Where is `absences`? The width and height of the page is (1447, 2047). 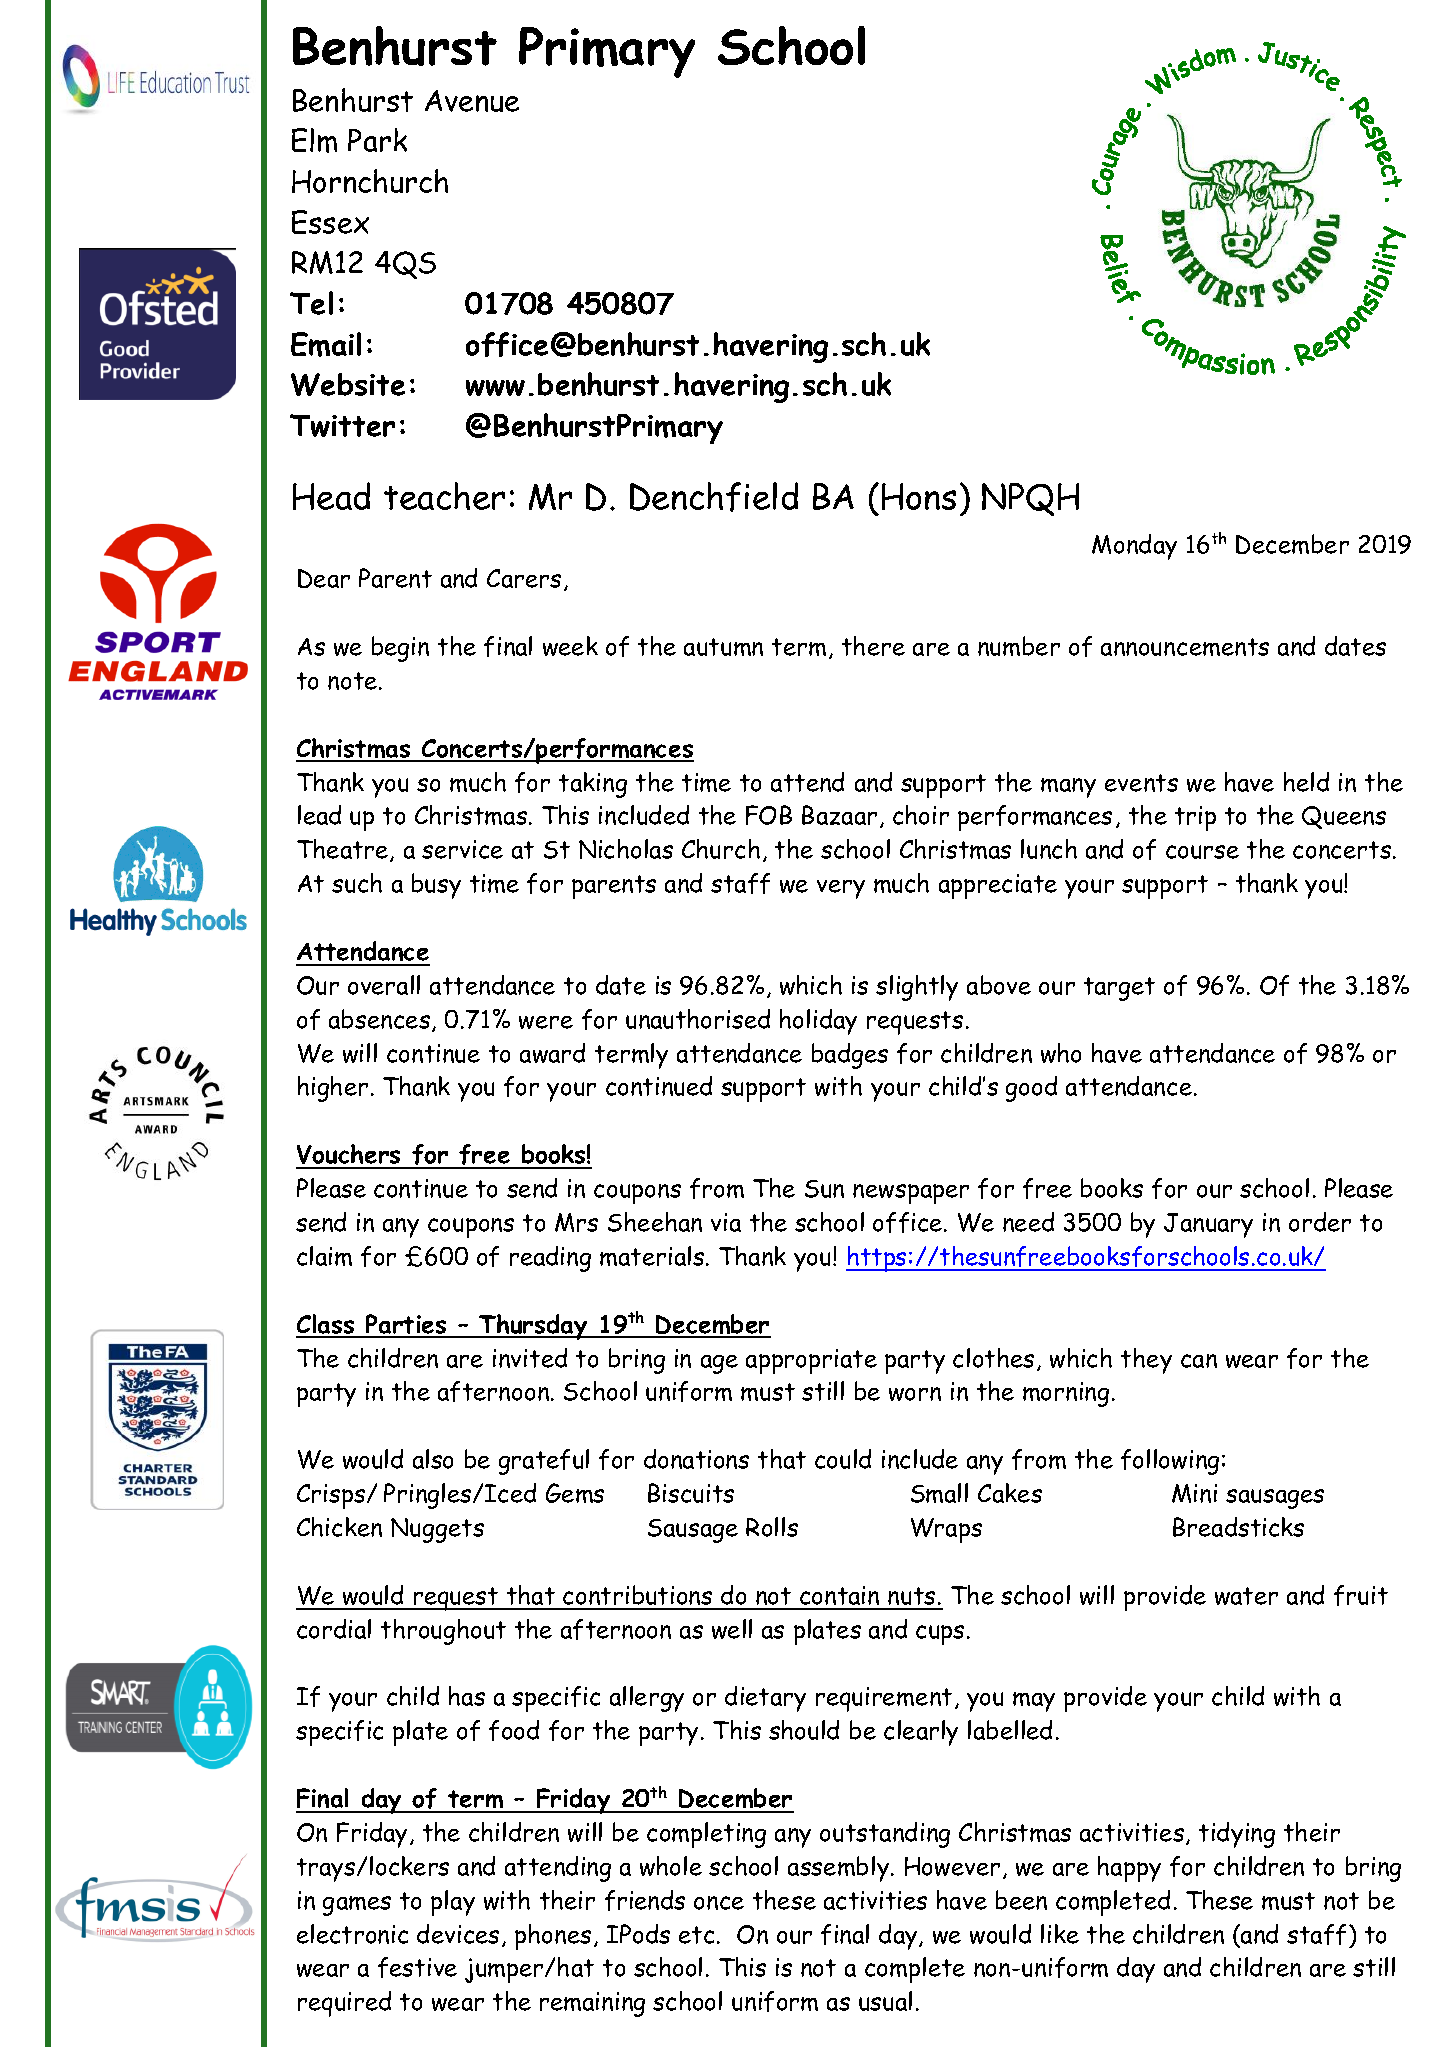
absences is located at coordinates (379, 1019).
